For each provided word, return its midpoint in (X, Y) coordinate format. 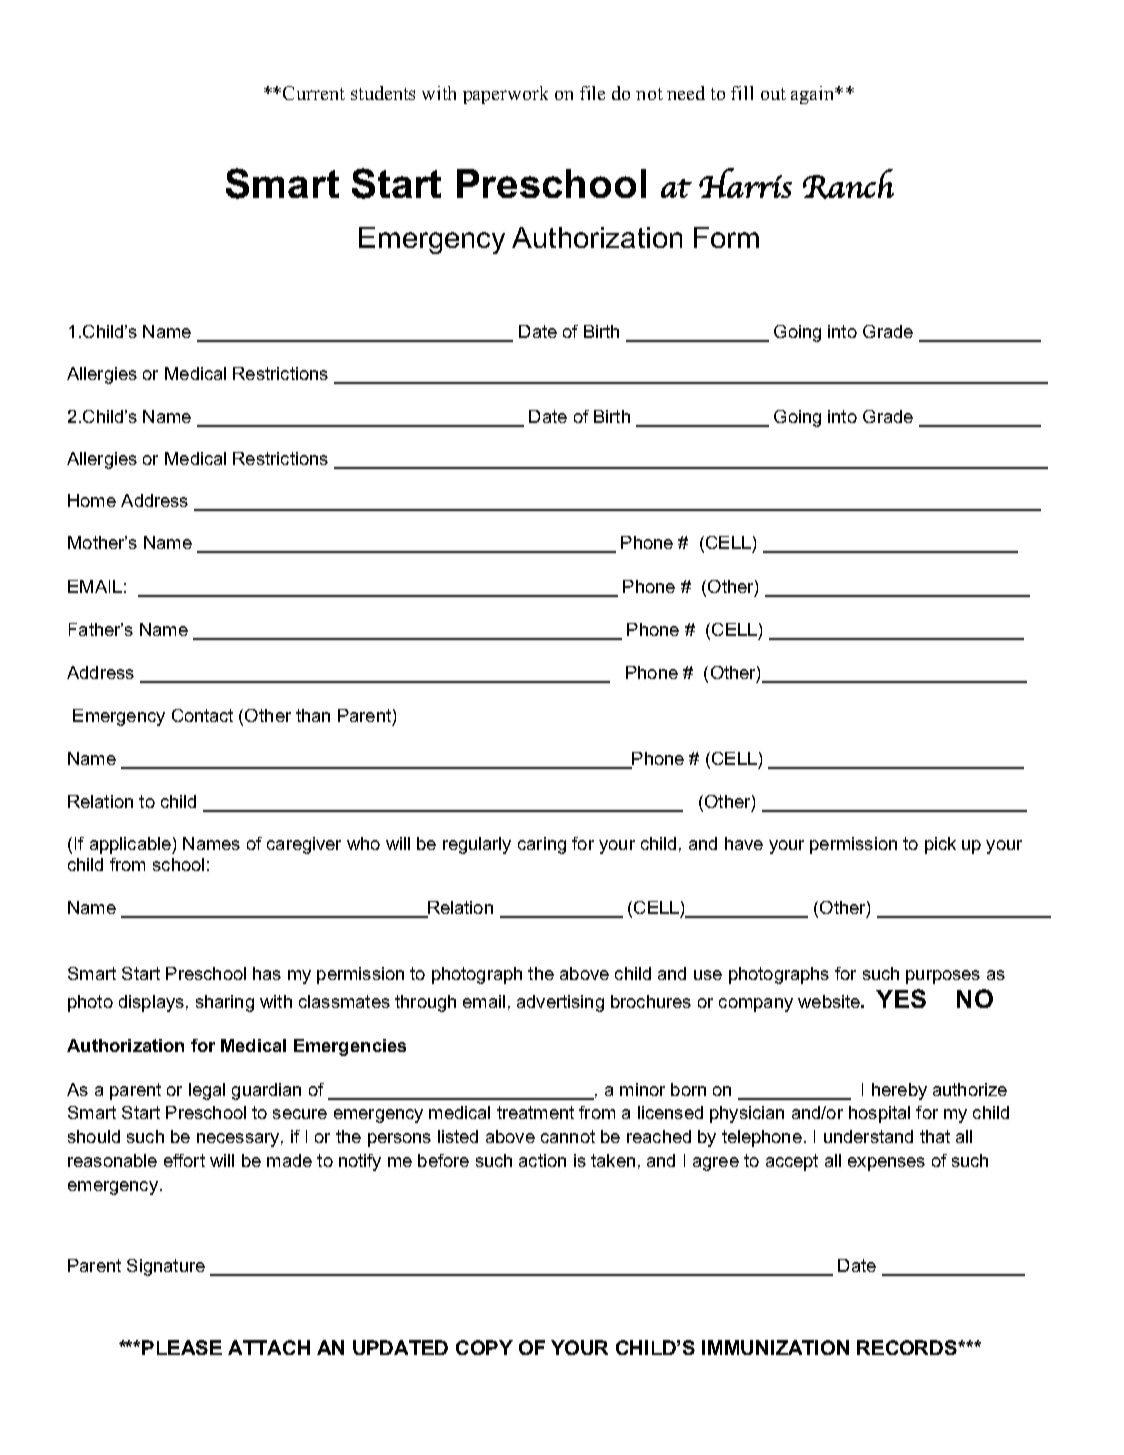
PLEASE (182, 1347)
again (814, 95)
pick (940, 845)
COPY (484, 1347)
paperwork (505, 95)
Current (314, 93)
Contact (202, 715)
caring (542, 845)
